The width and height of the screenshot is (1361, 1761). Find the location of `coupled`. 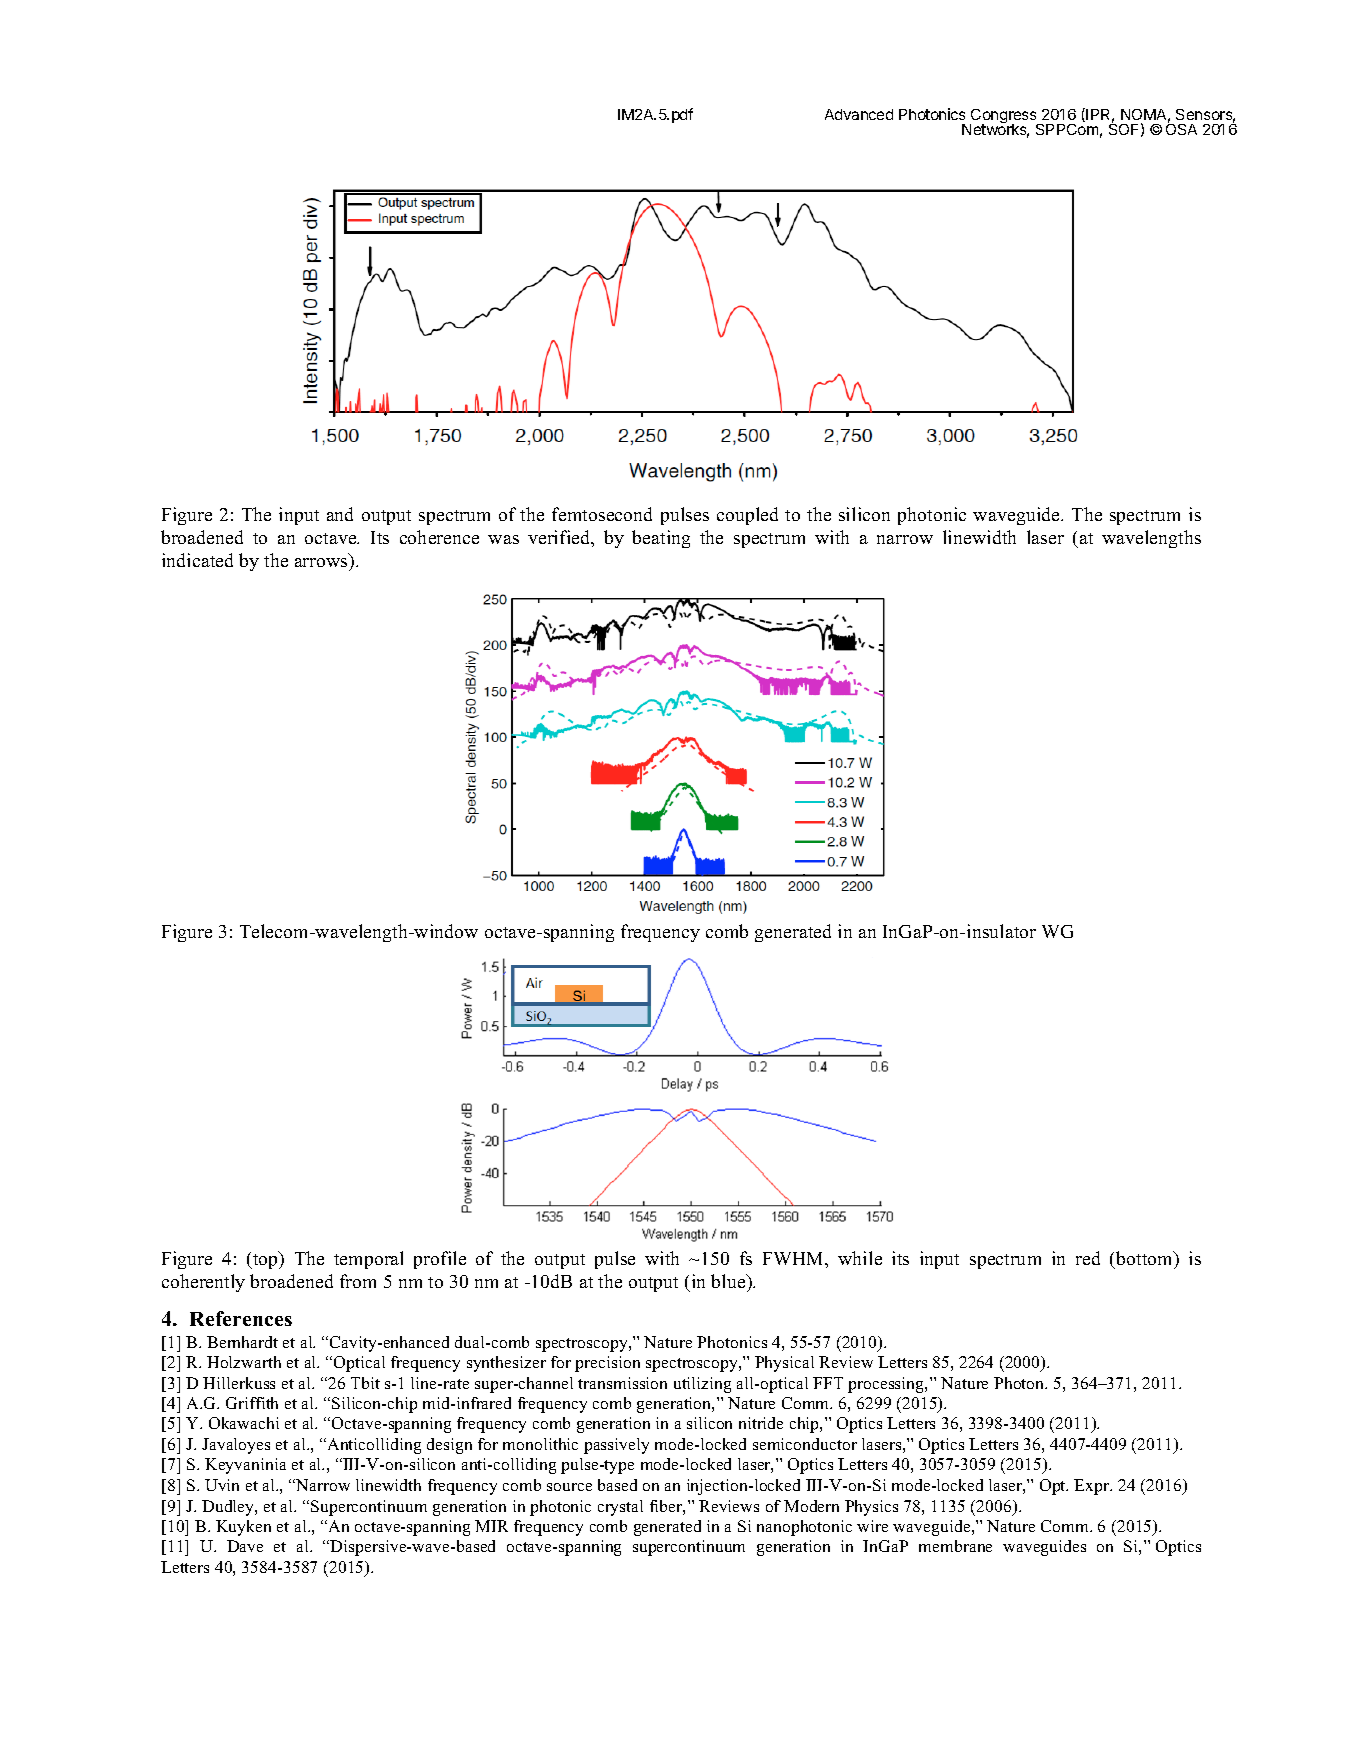

coupled is located at coordinates (747, 516).
